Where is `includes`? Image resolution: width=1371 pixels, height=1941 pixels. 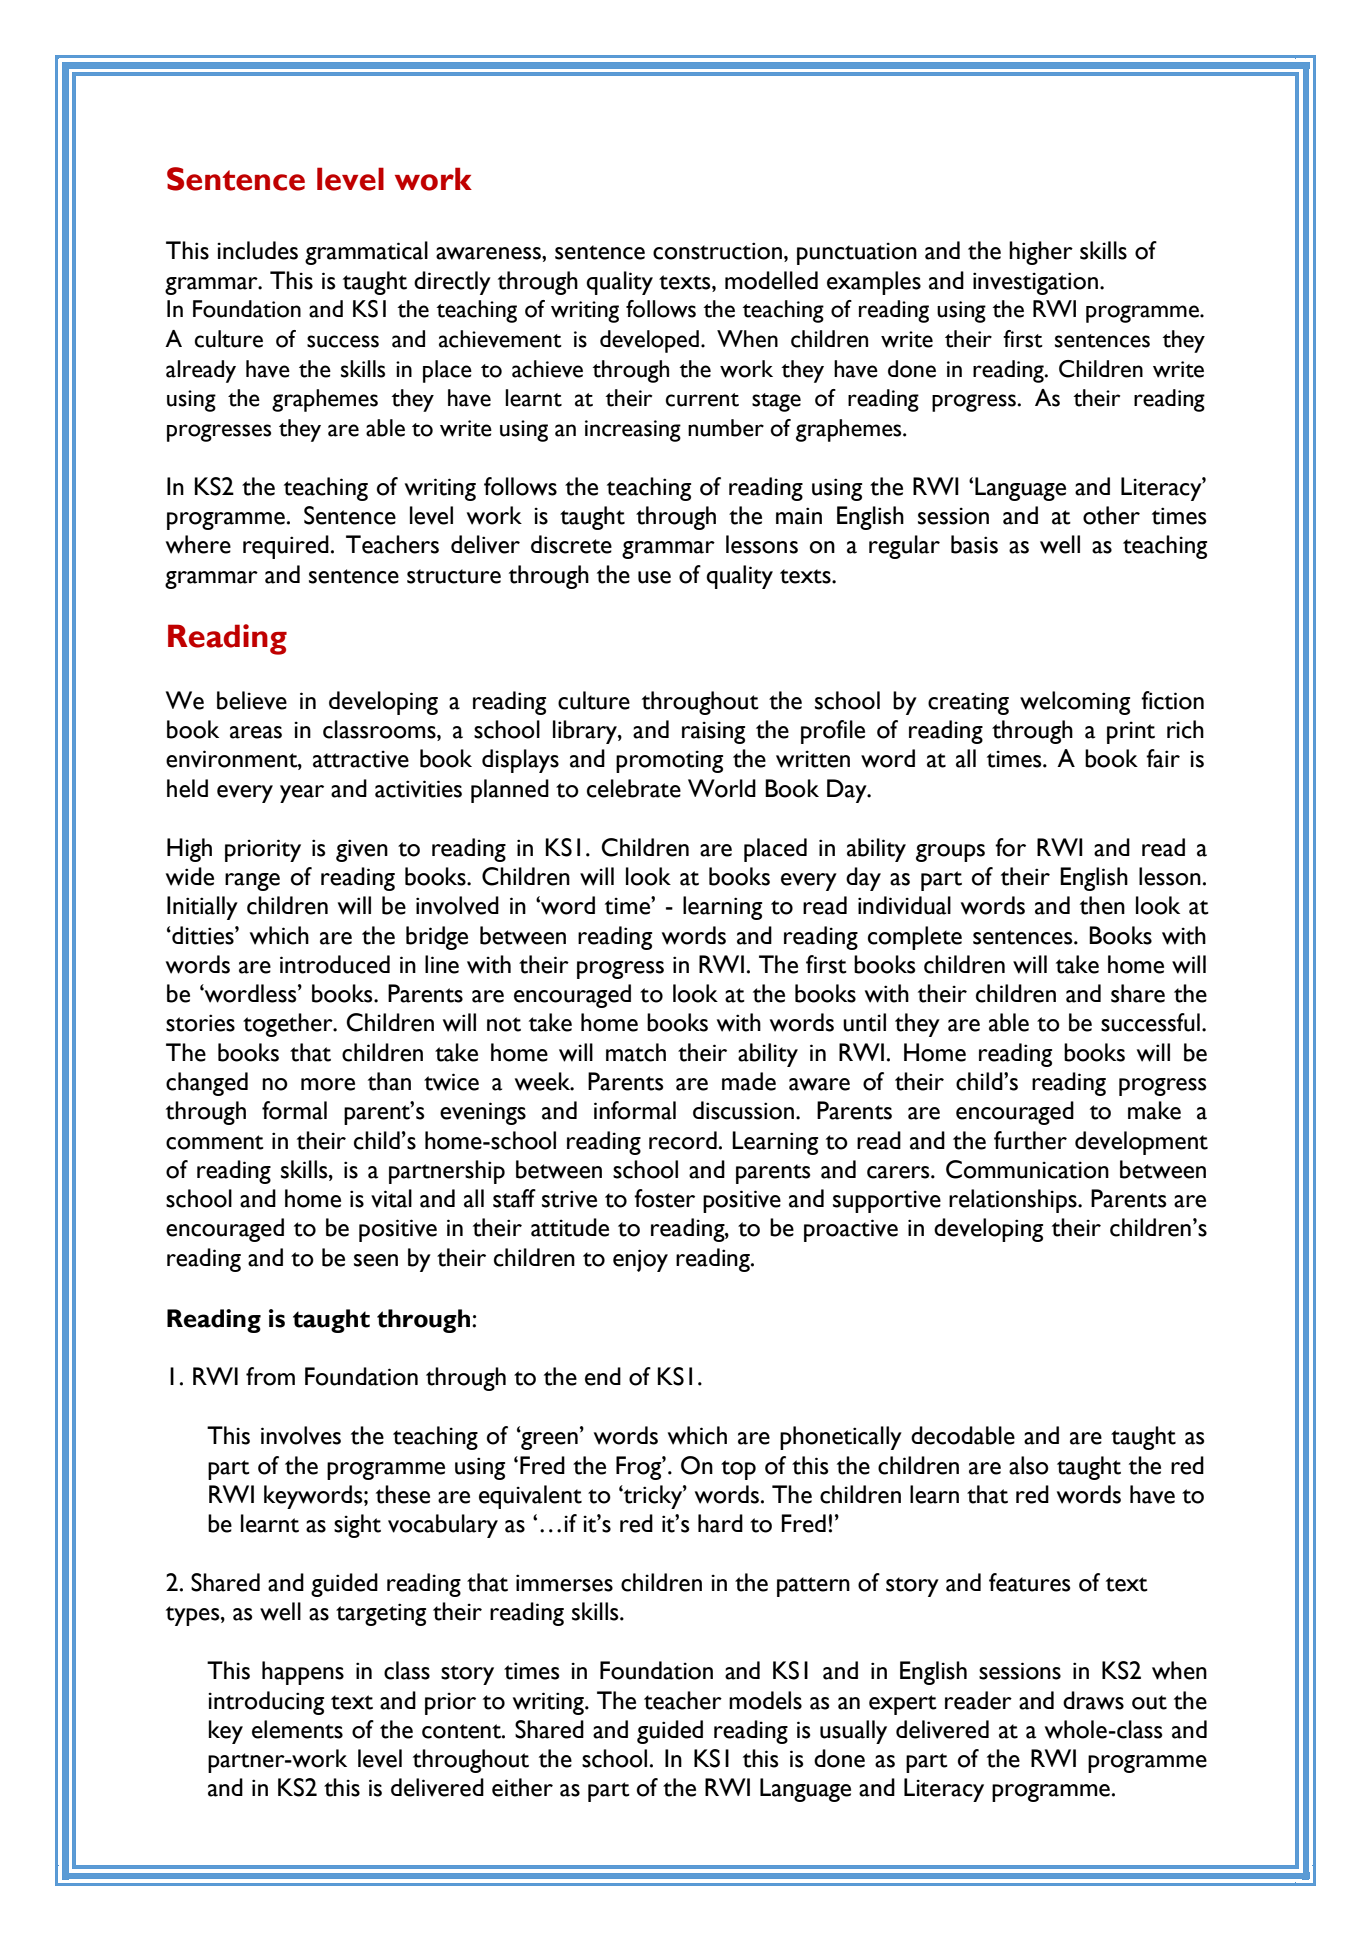
includes is located at coordinates (257, 250).
